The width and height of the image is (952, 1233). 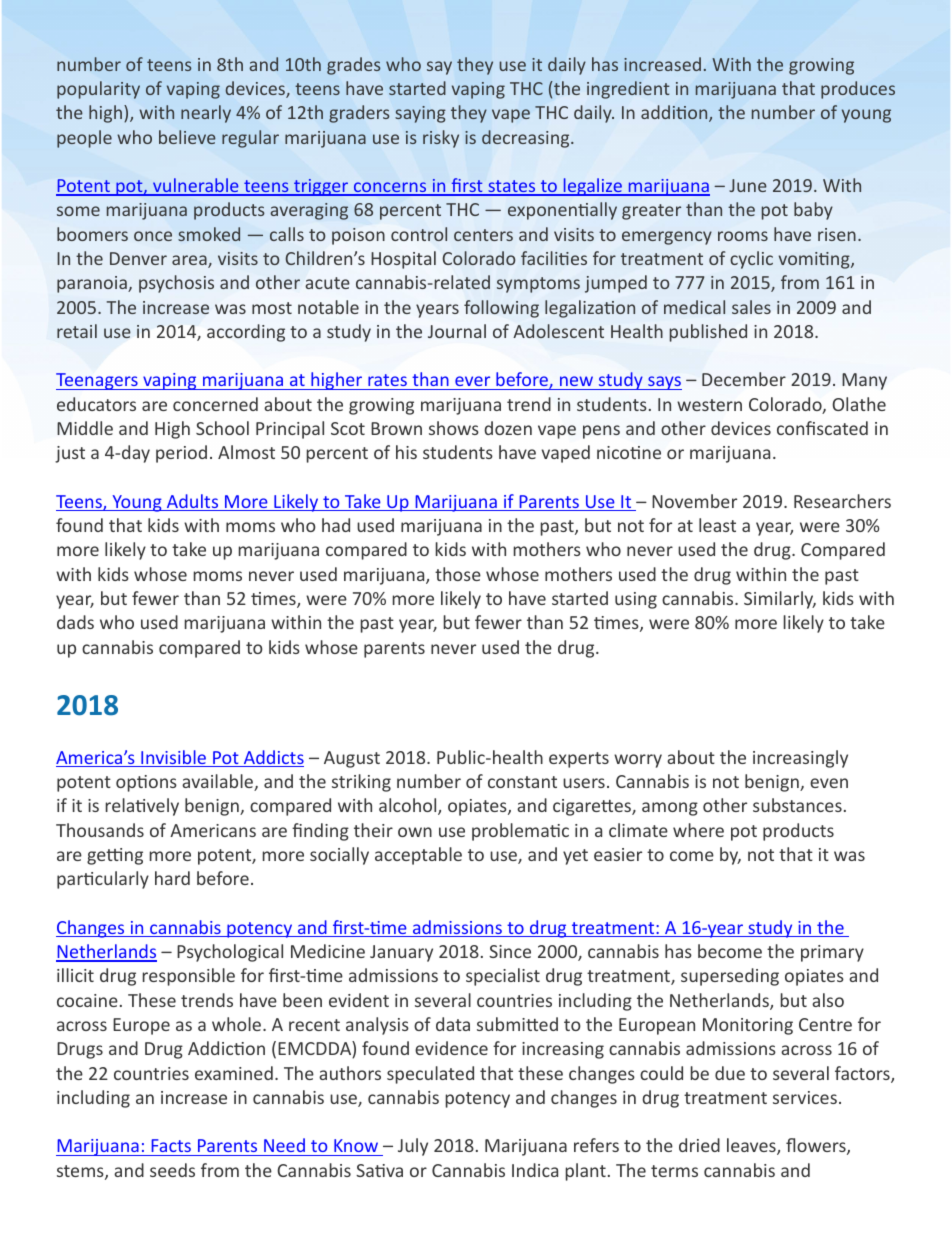 I want to click on July, so click(x=413, y=1147).
